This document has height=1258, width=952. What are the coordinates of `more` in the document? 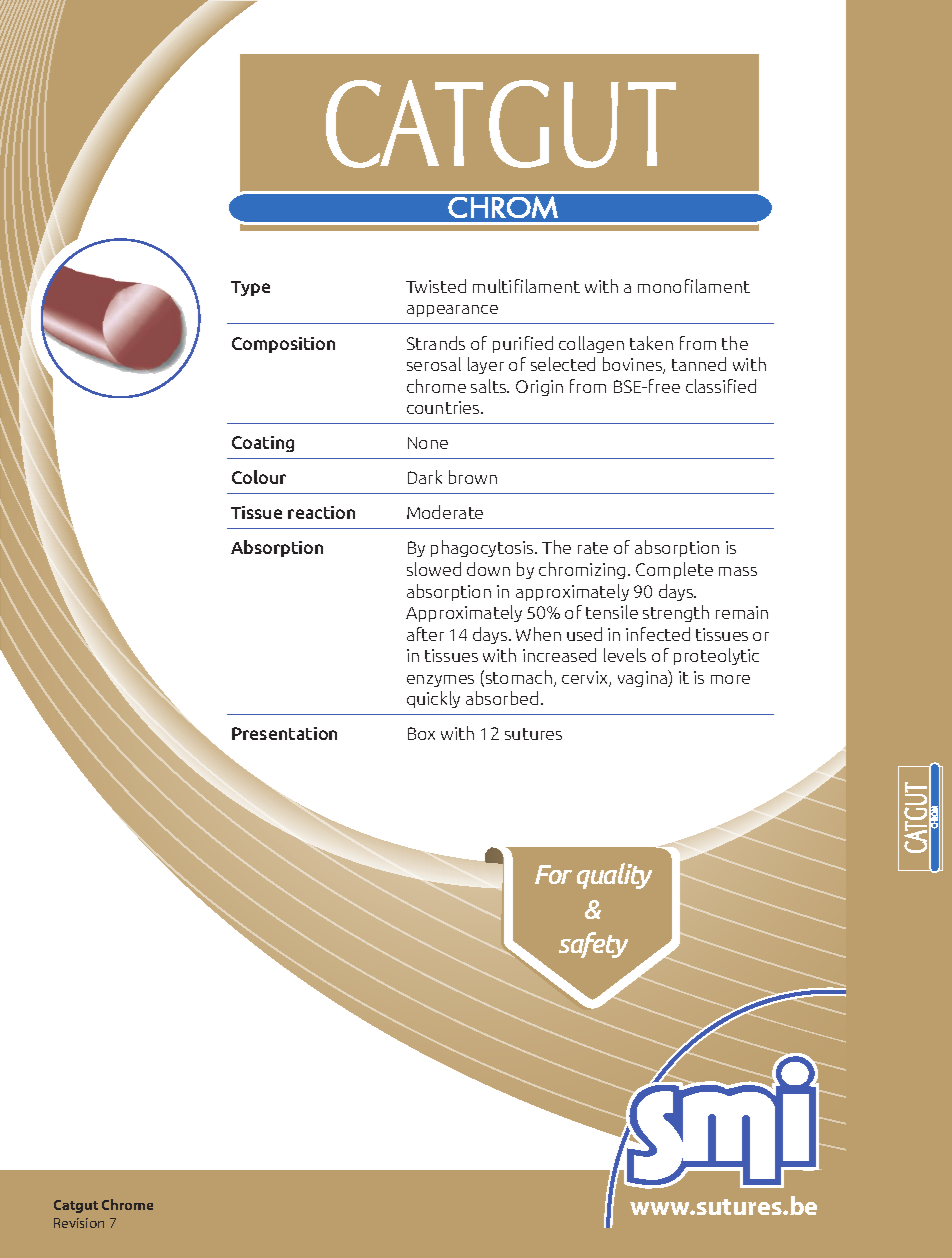 It's located at (730, 679).
